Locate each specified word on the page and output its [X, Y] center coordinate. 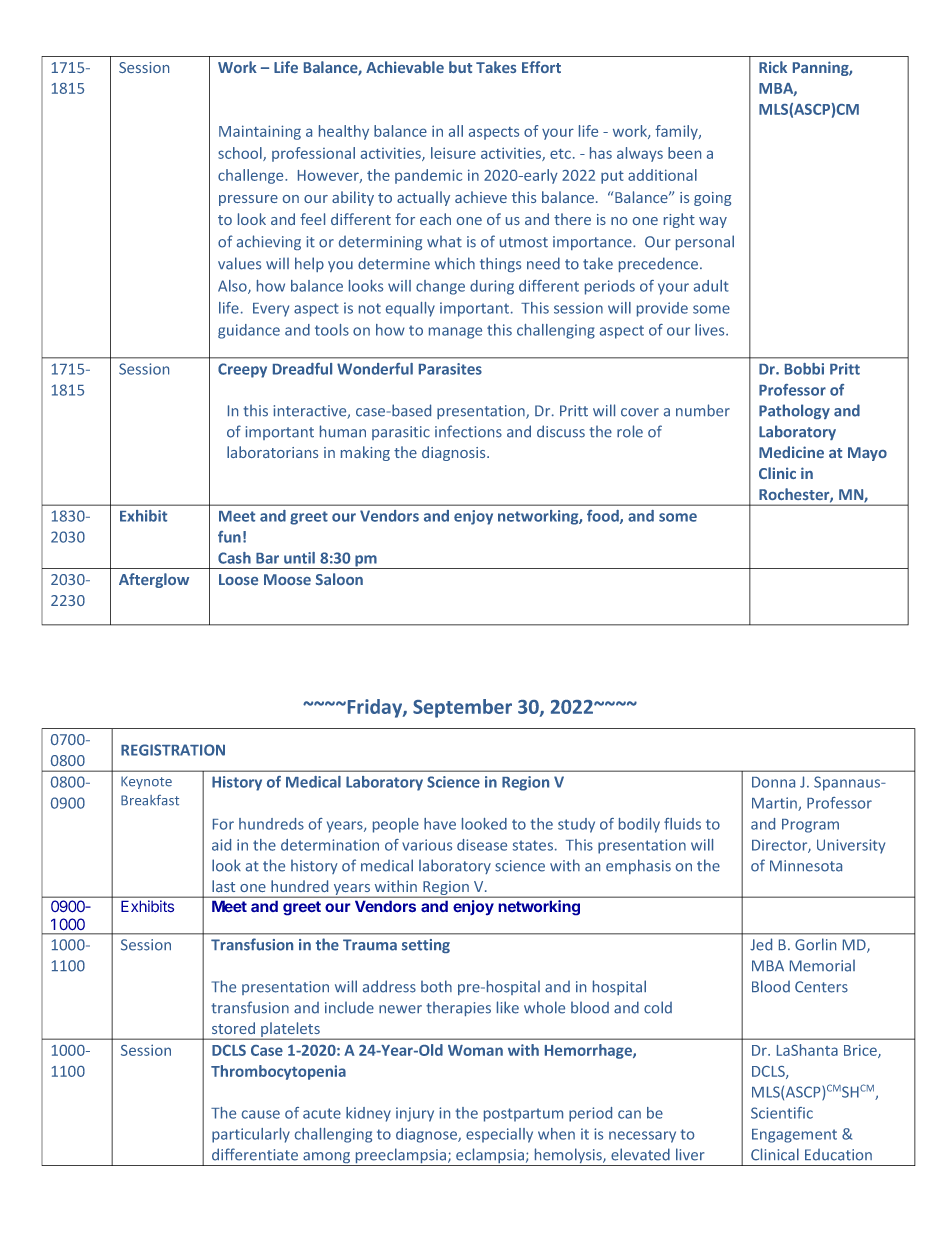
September [462, 708]
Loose [238, 579]
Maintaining [260, 132]
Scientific [782, 1113]
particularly [251, 1135]
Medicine [791, 452]
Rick [773, 67]
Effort [541, 67]
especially [499, 1135]
